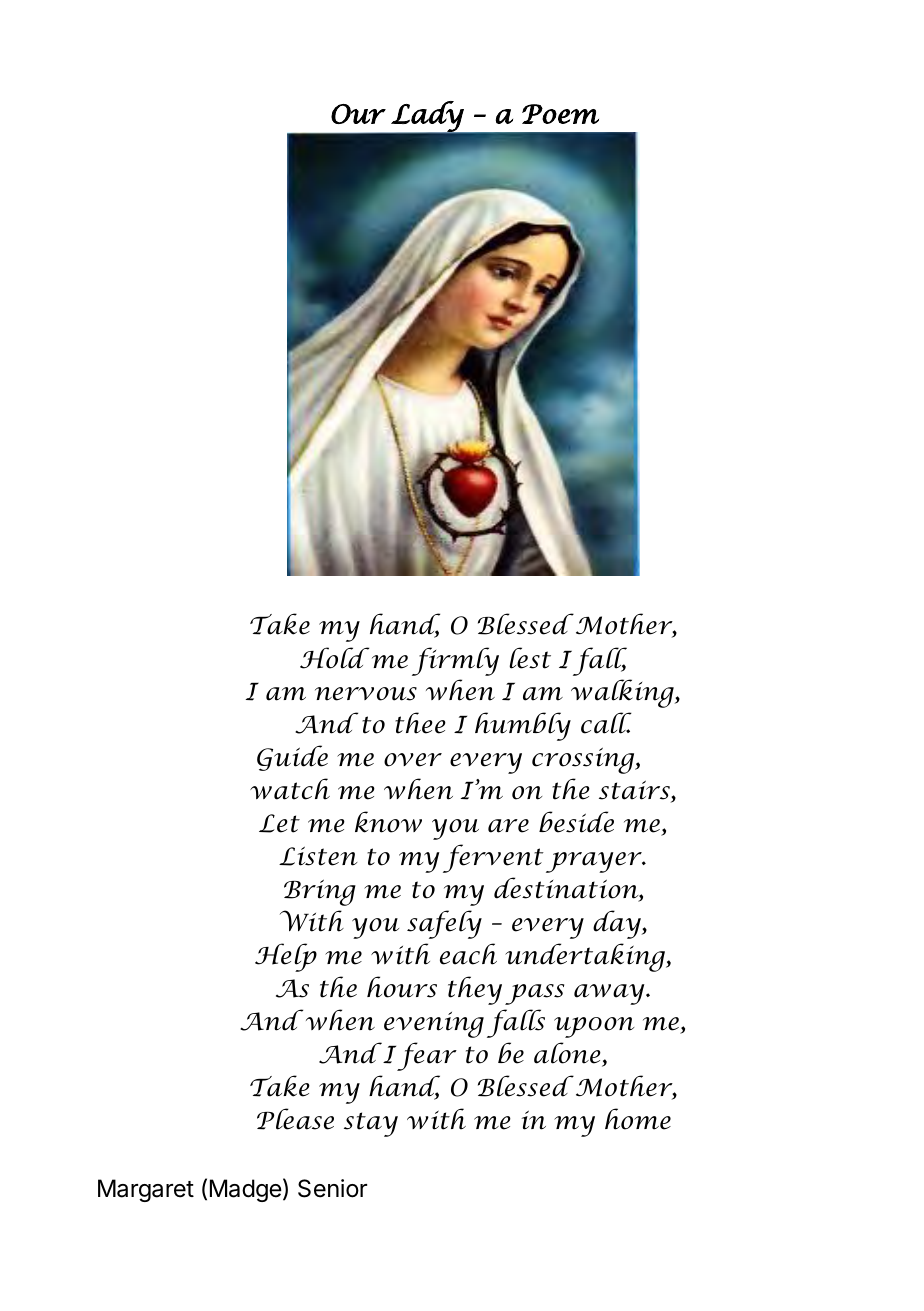 The width and height of the document is (924, 1311). Describe the element at coordinates (246, 1190) in the document. I see `Madge` at that location.
